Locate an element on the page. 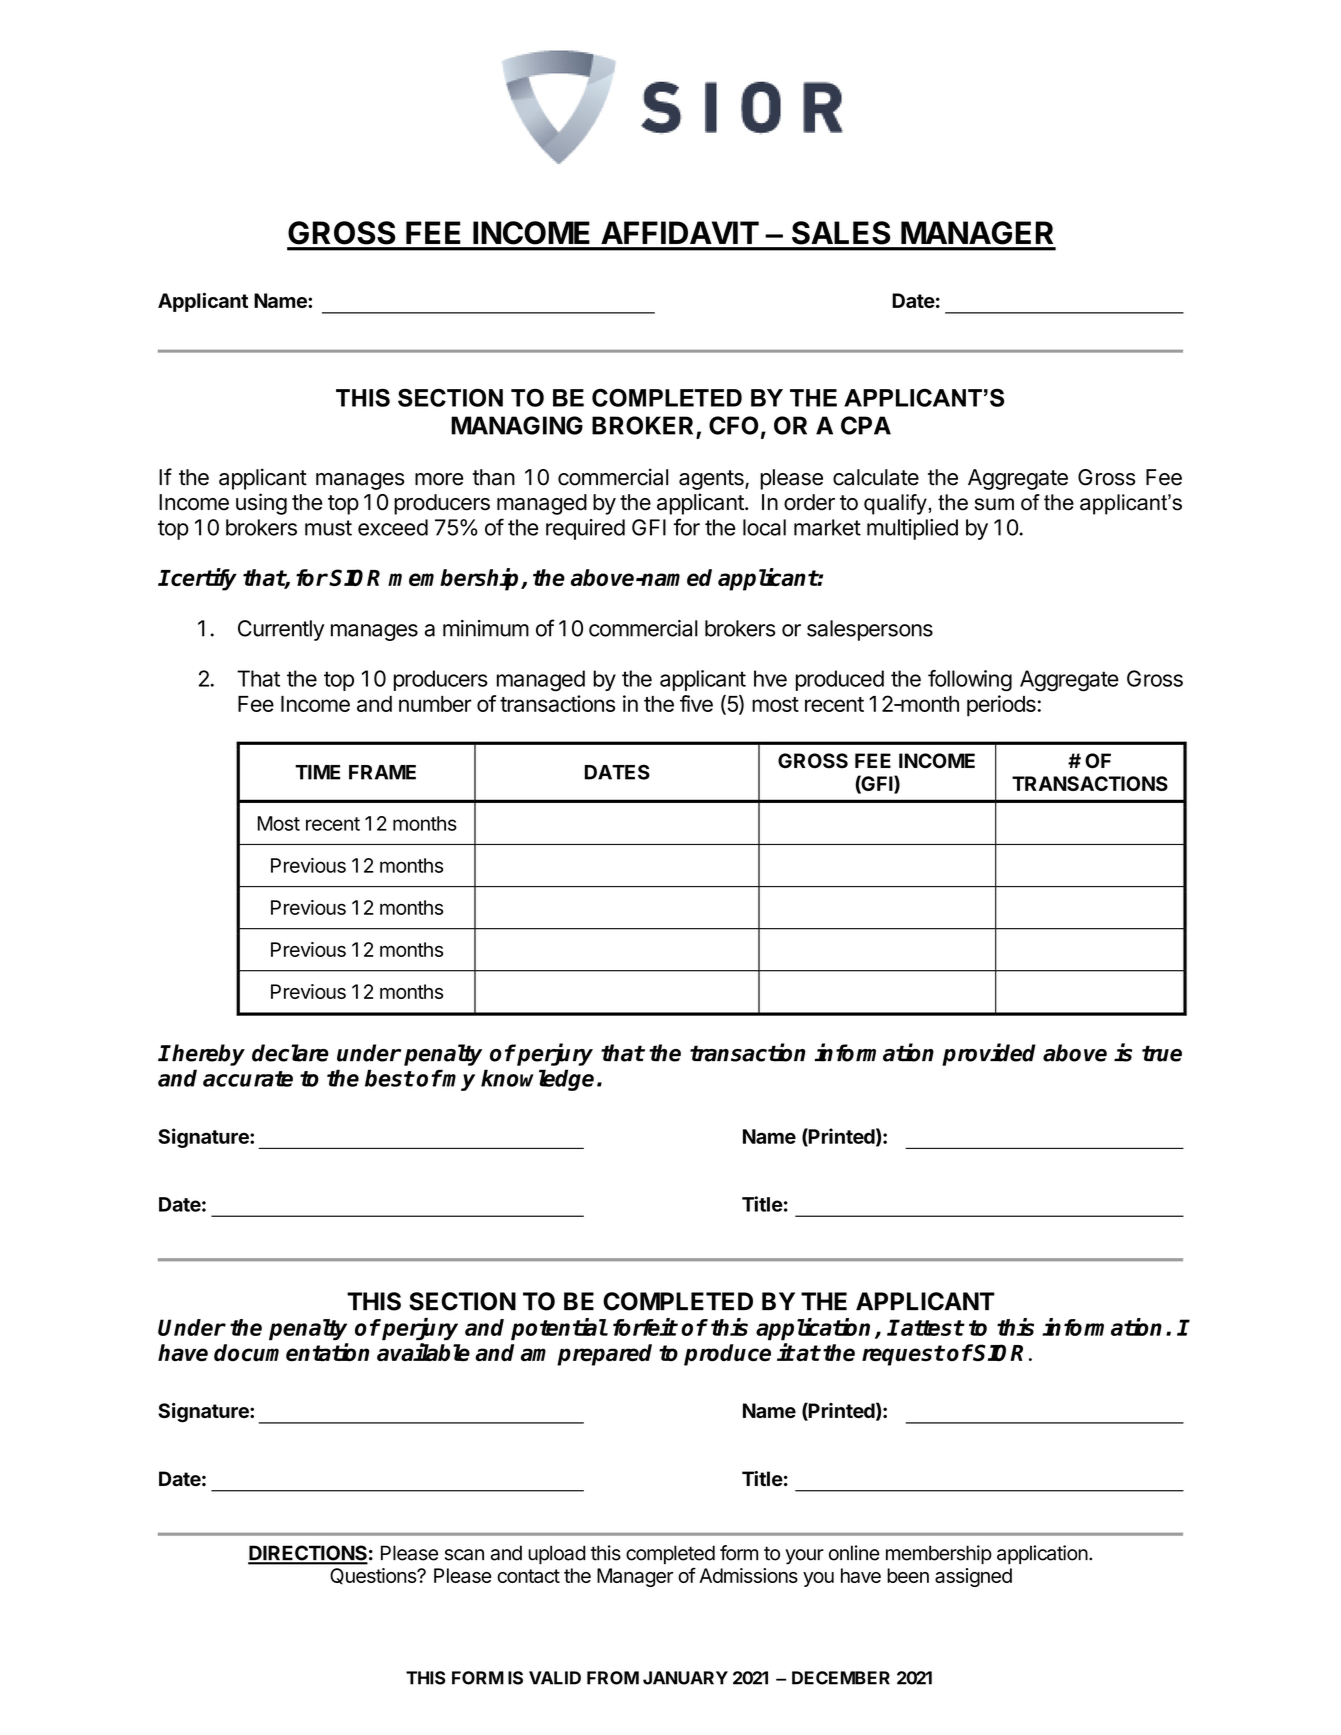  MANAGING is located at coordinates (517, 425).
